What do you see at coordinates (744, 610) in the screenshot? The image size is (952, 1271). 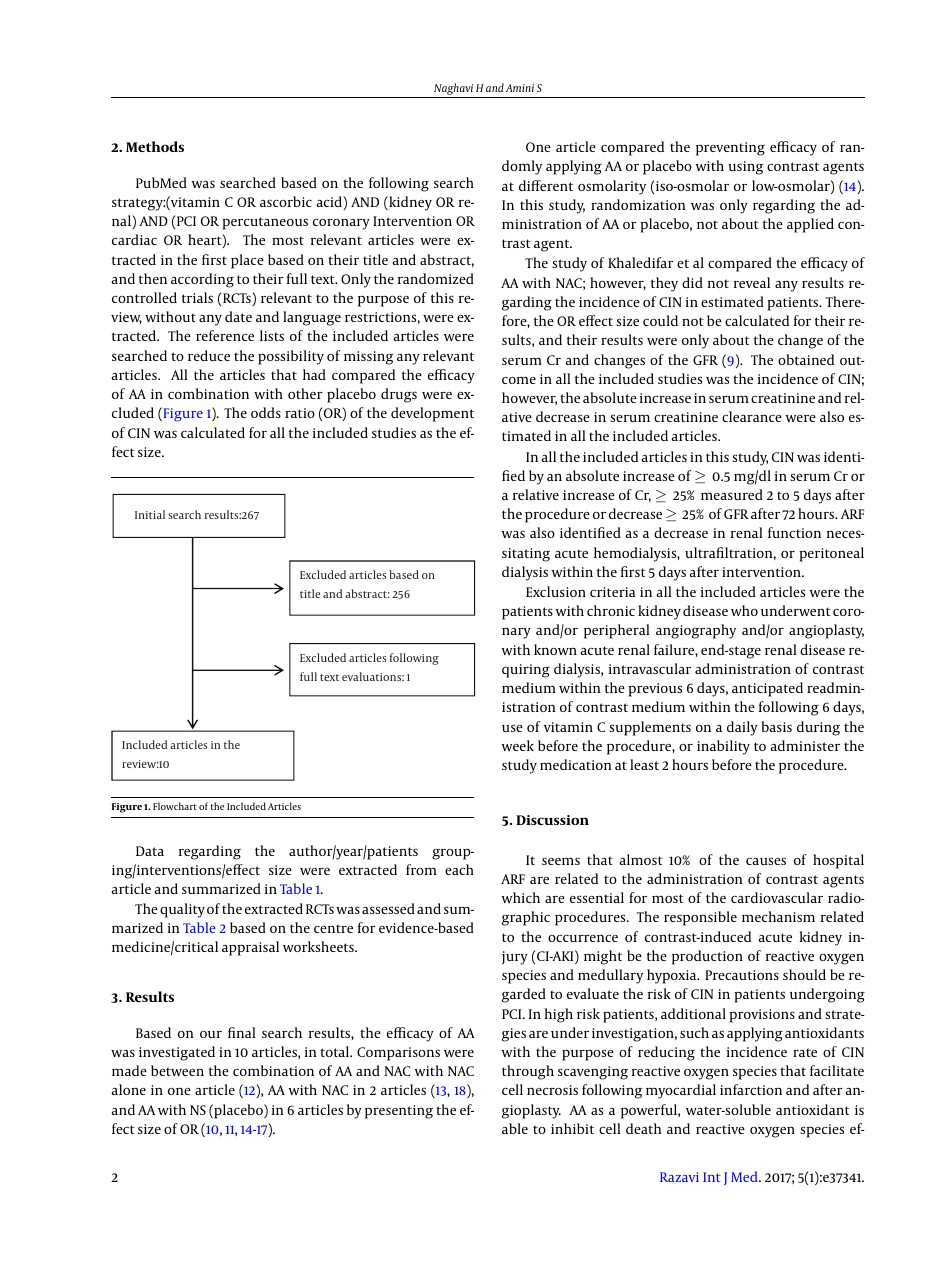 I see `who` at bounding box center [744, 610].
